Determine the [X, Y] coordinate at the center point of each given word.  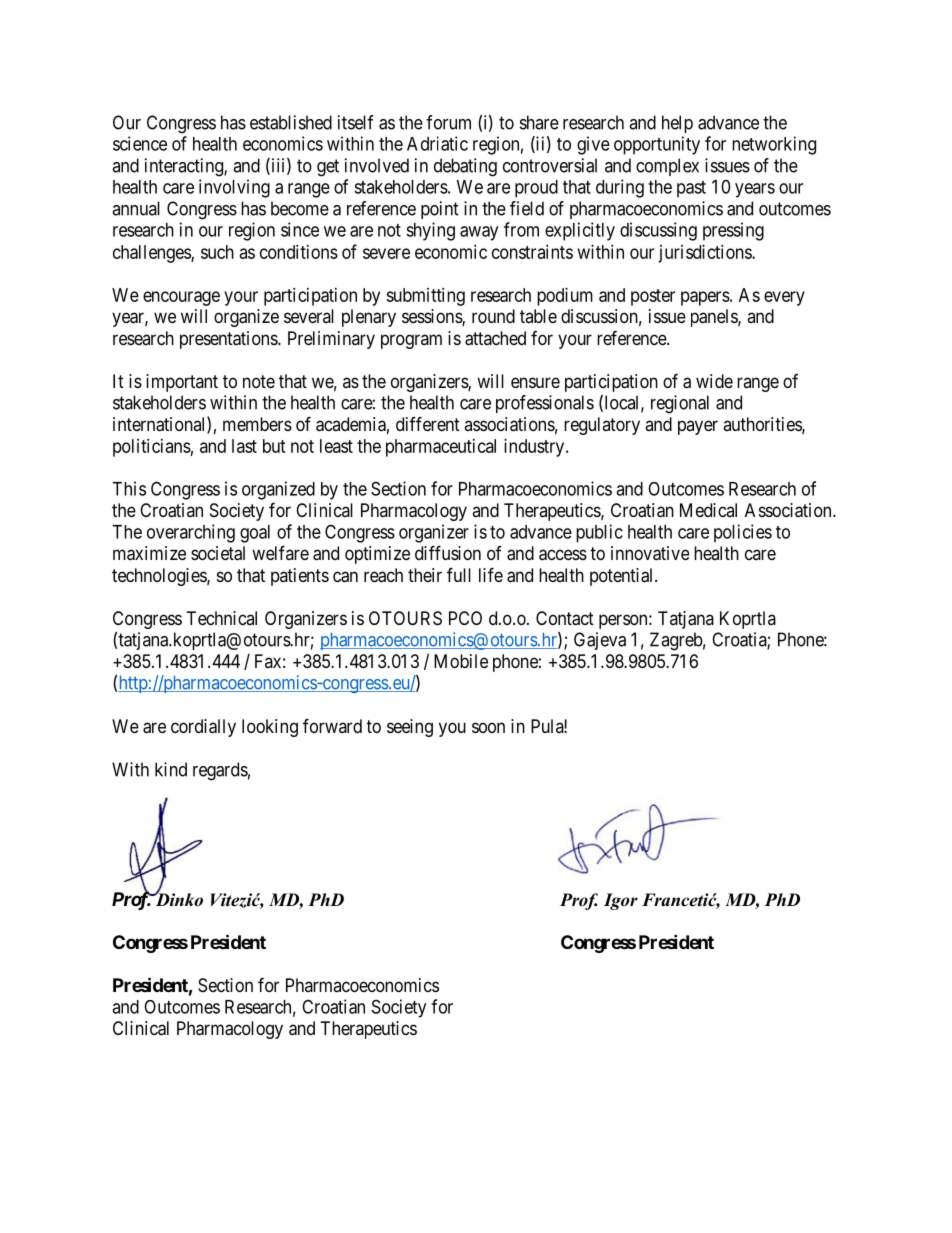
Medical [708, 510]
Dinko [178, 899]
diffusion [448, 552]
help [677, 124]
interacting [185, 167]
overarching [191, 533]
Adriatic [437, 143]
